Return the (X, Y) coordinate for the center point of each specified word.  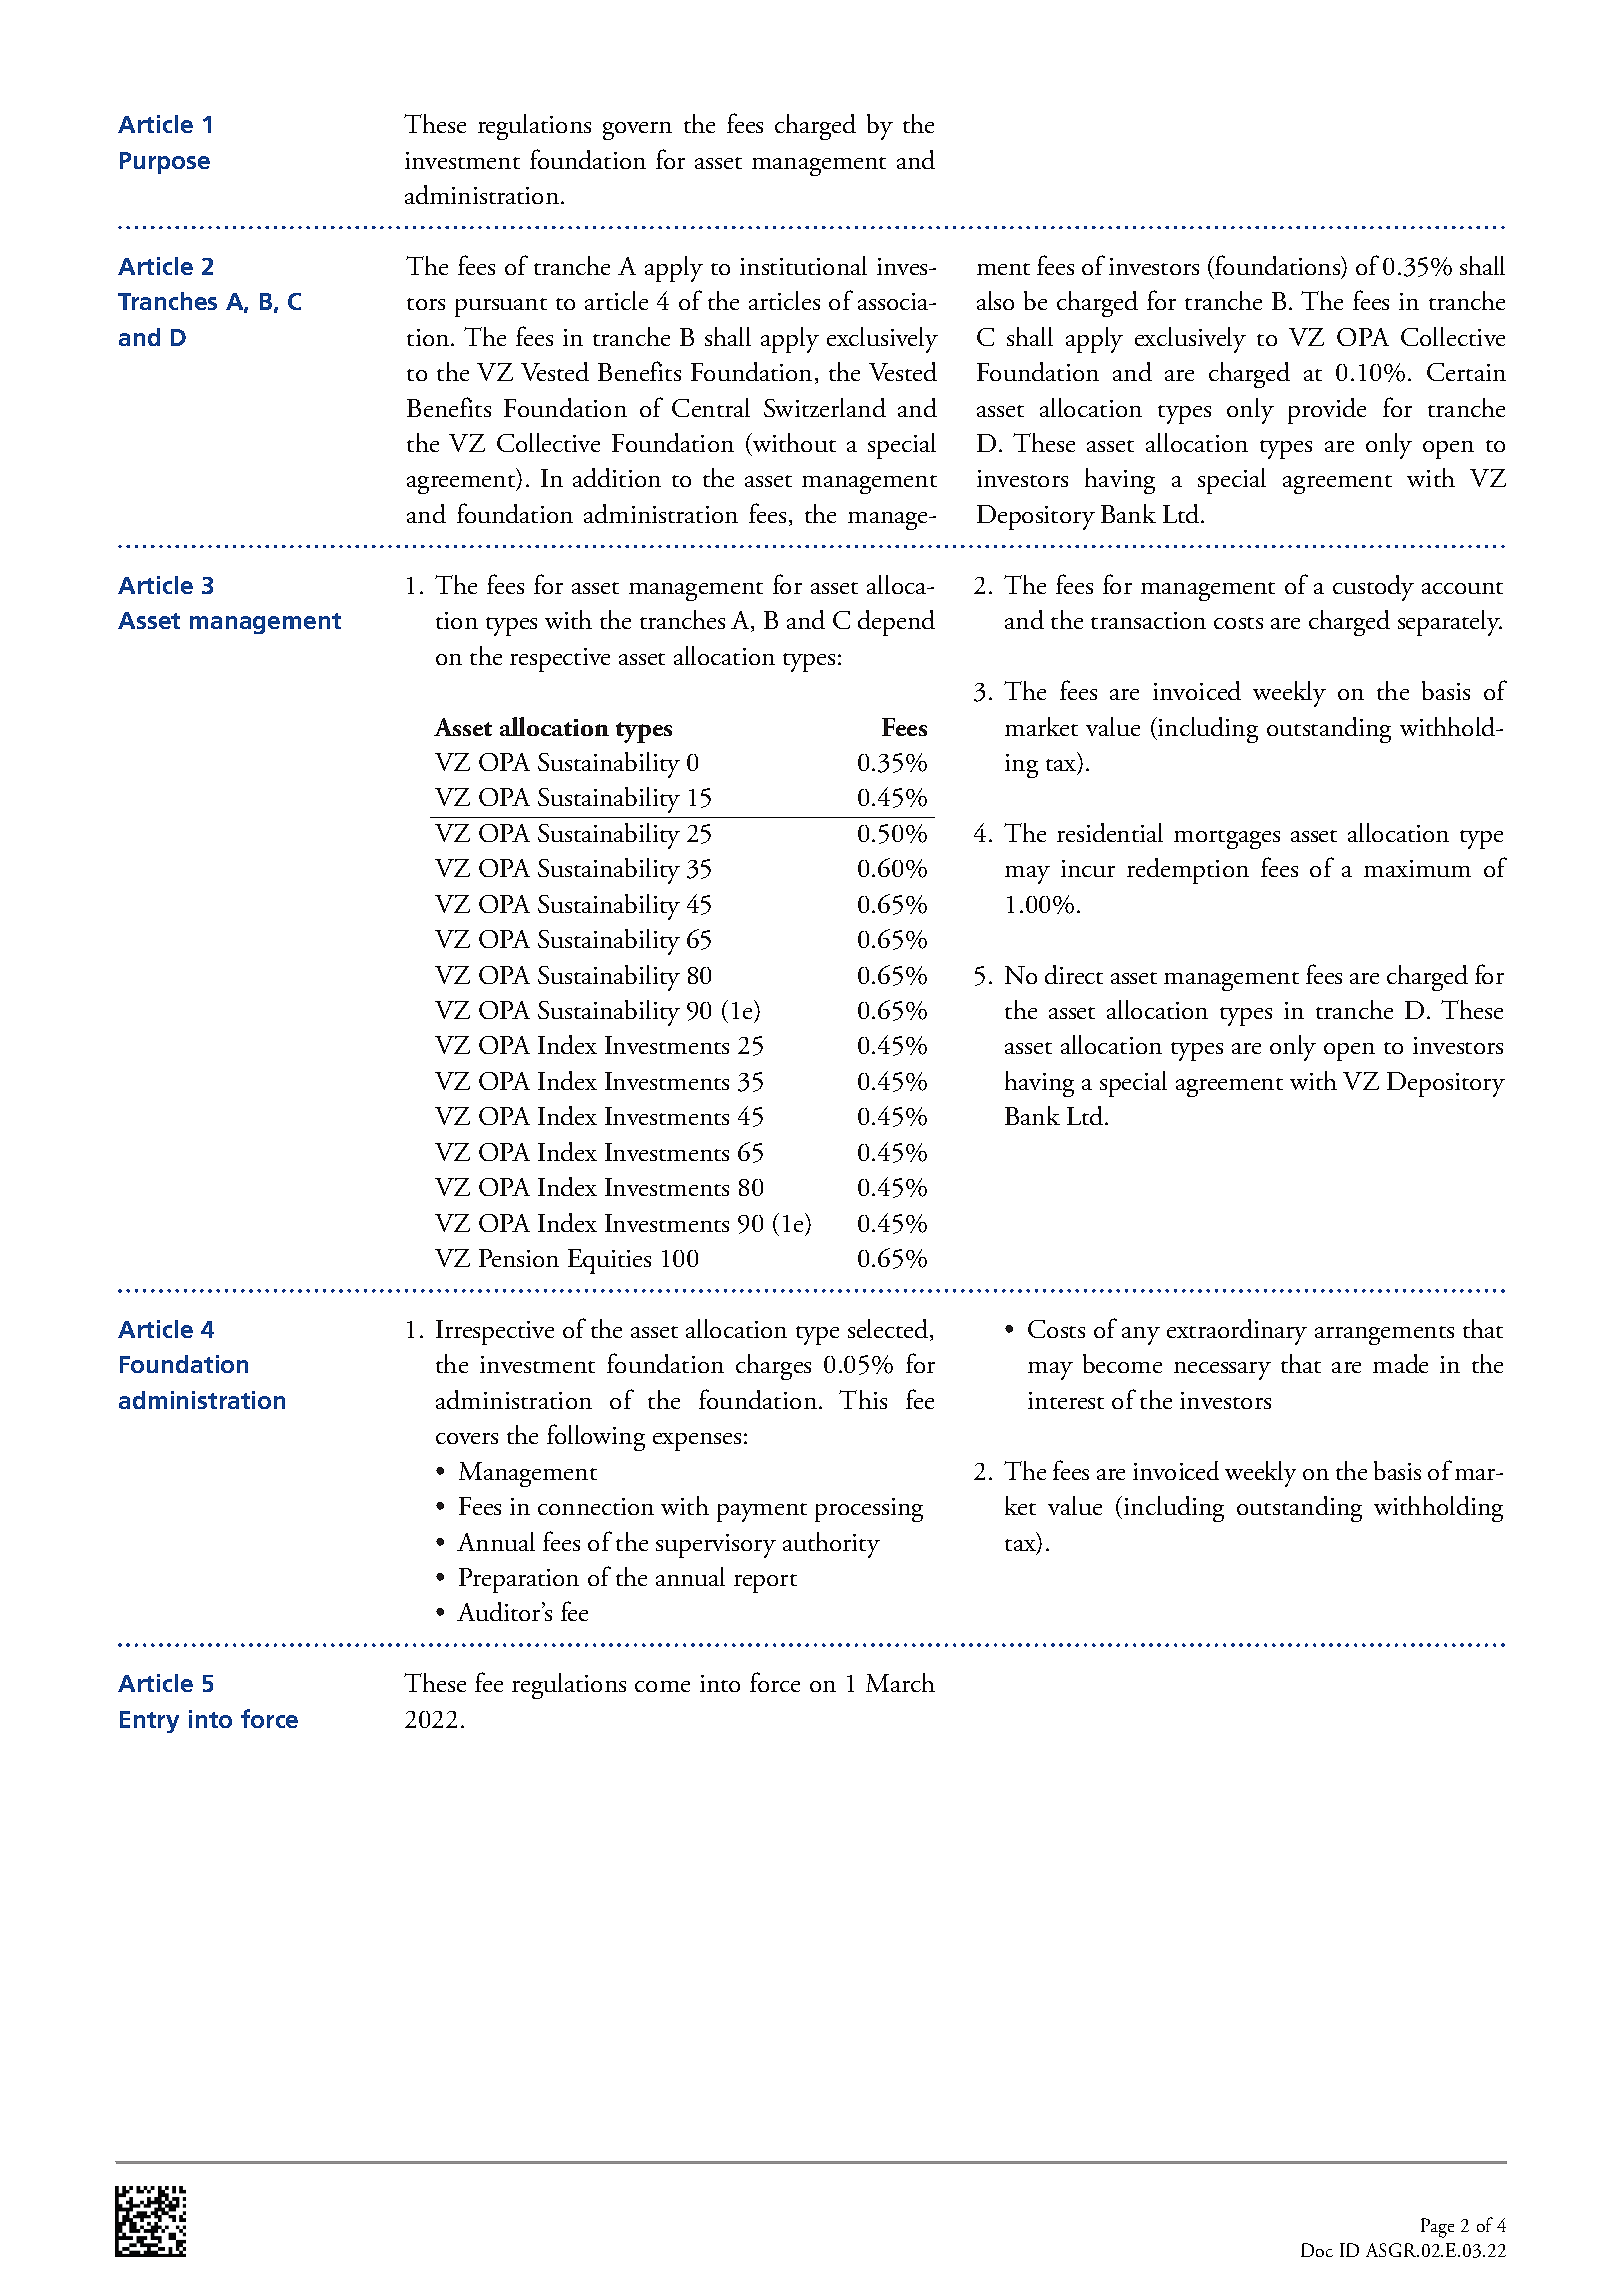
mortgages (1227, 839)
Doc (1317, 2250)
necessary (1222, 1371)
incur (1088, 868)
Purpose (165, 163)
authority (831, 1545)
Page (1437, 2228)
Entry (149, 1722)
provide (1327, 411)
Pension (519, 1258)
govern (637, 131)
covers (467, 1438)
